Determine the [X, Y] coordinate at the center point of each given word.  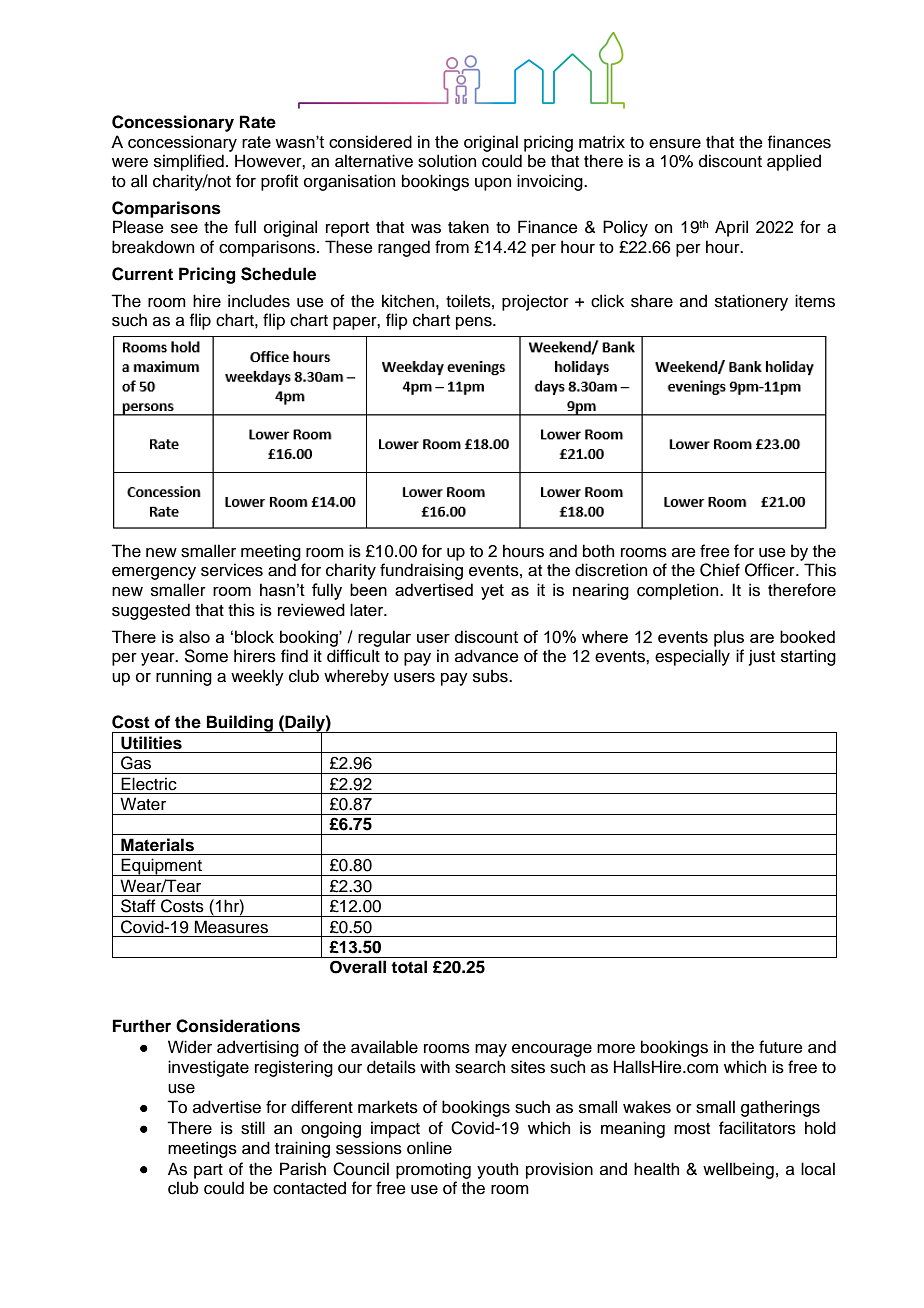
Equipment [162, 867]
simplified [189, 162]
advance [487, 656]
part [208, 1171]
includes [259, 301]
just [762, 657]
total [409, 967]
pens [475, 323]
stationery [751, 302]
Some [206, 656]
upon [493, 184]
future [781, 1047]
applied [794, 162]
